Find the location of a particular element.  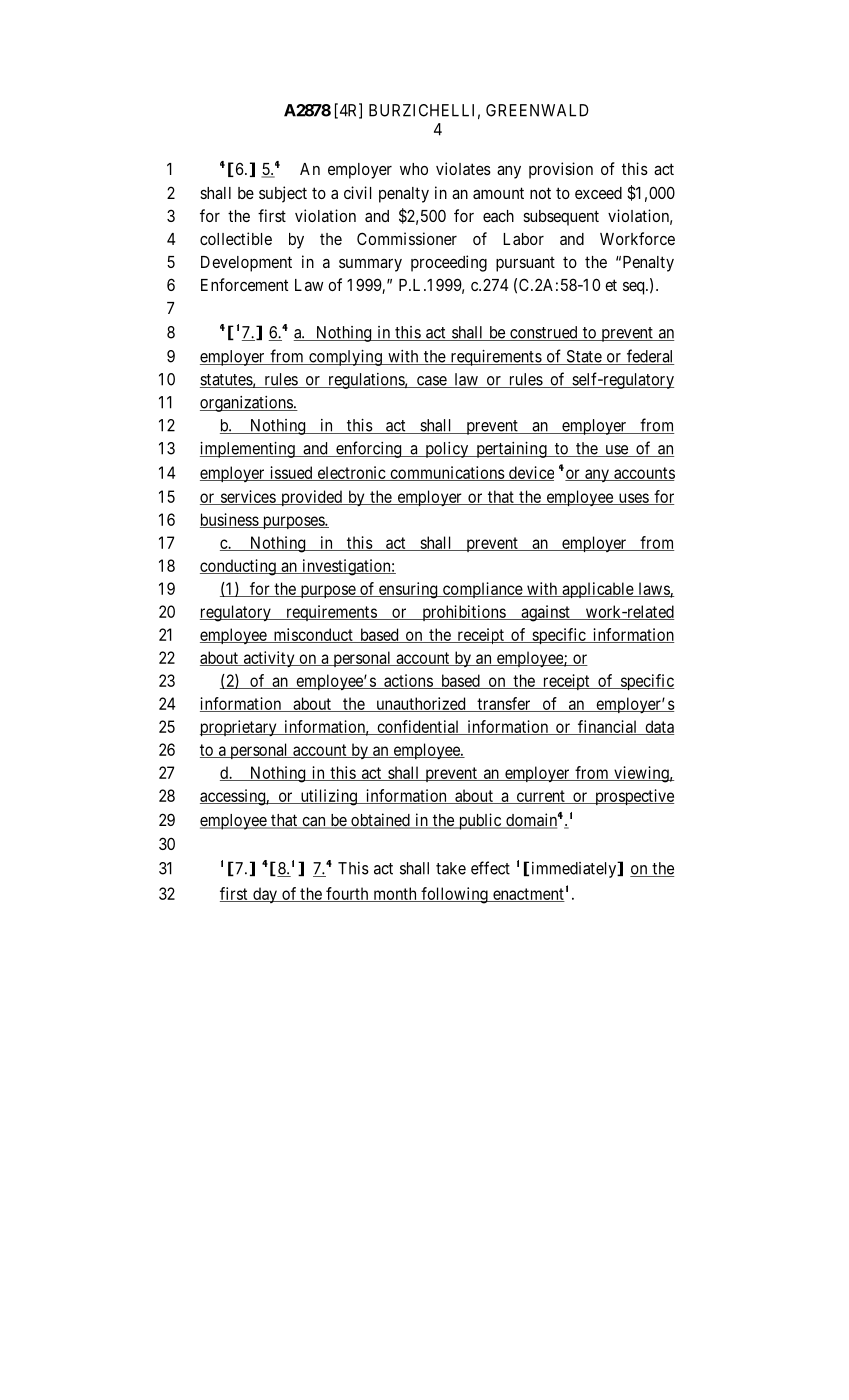

violates is located at coordinates (463, 168).
